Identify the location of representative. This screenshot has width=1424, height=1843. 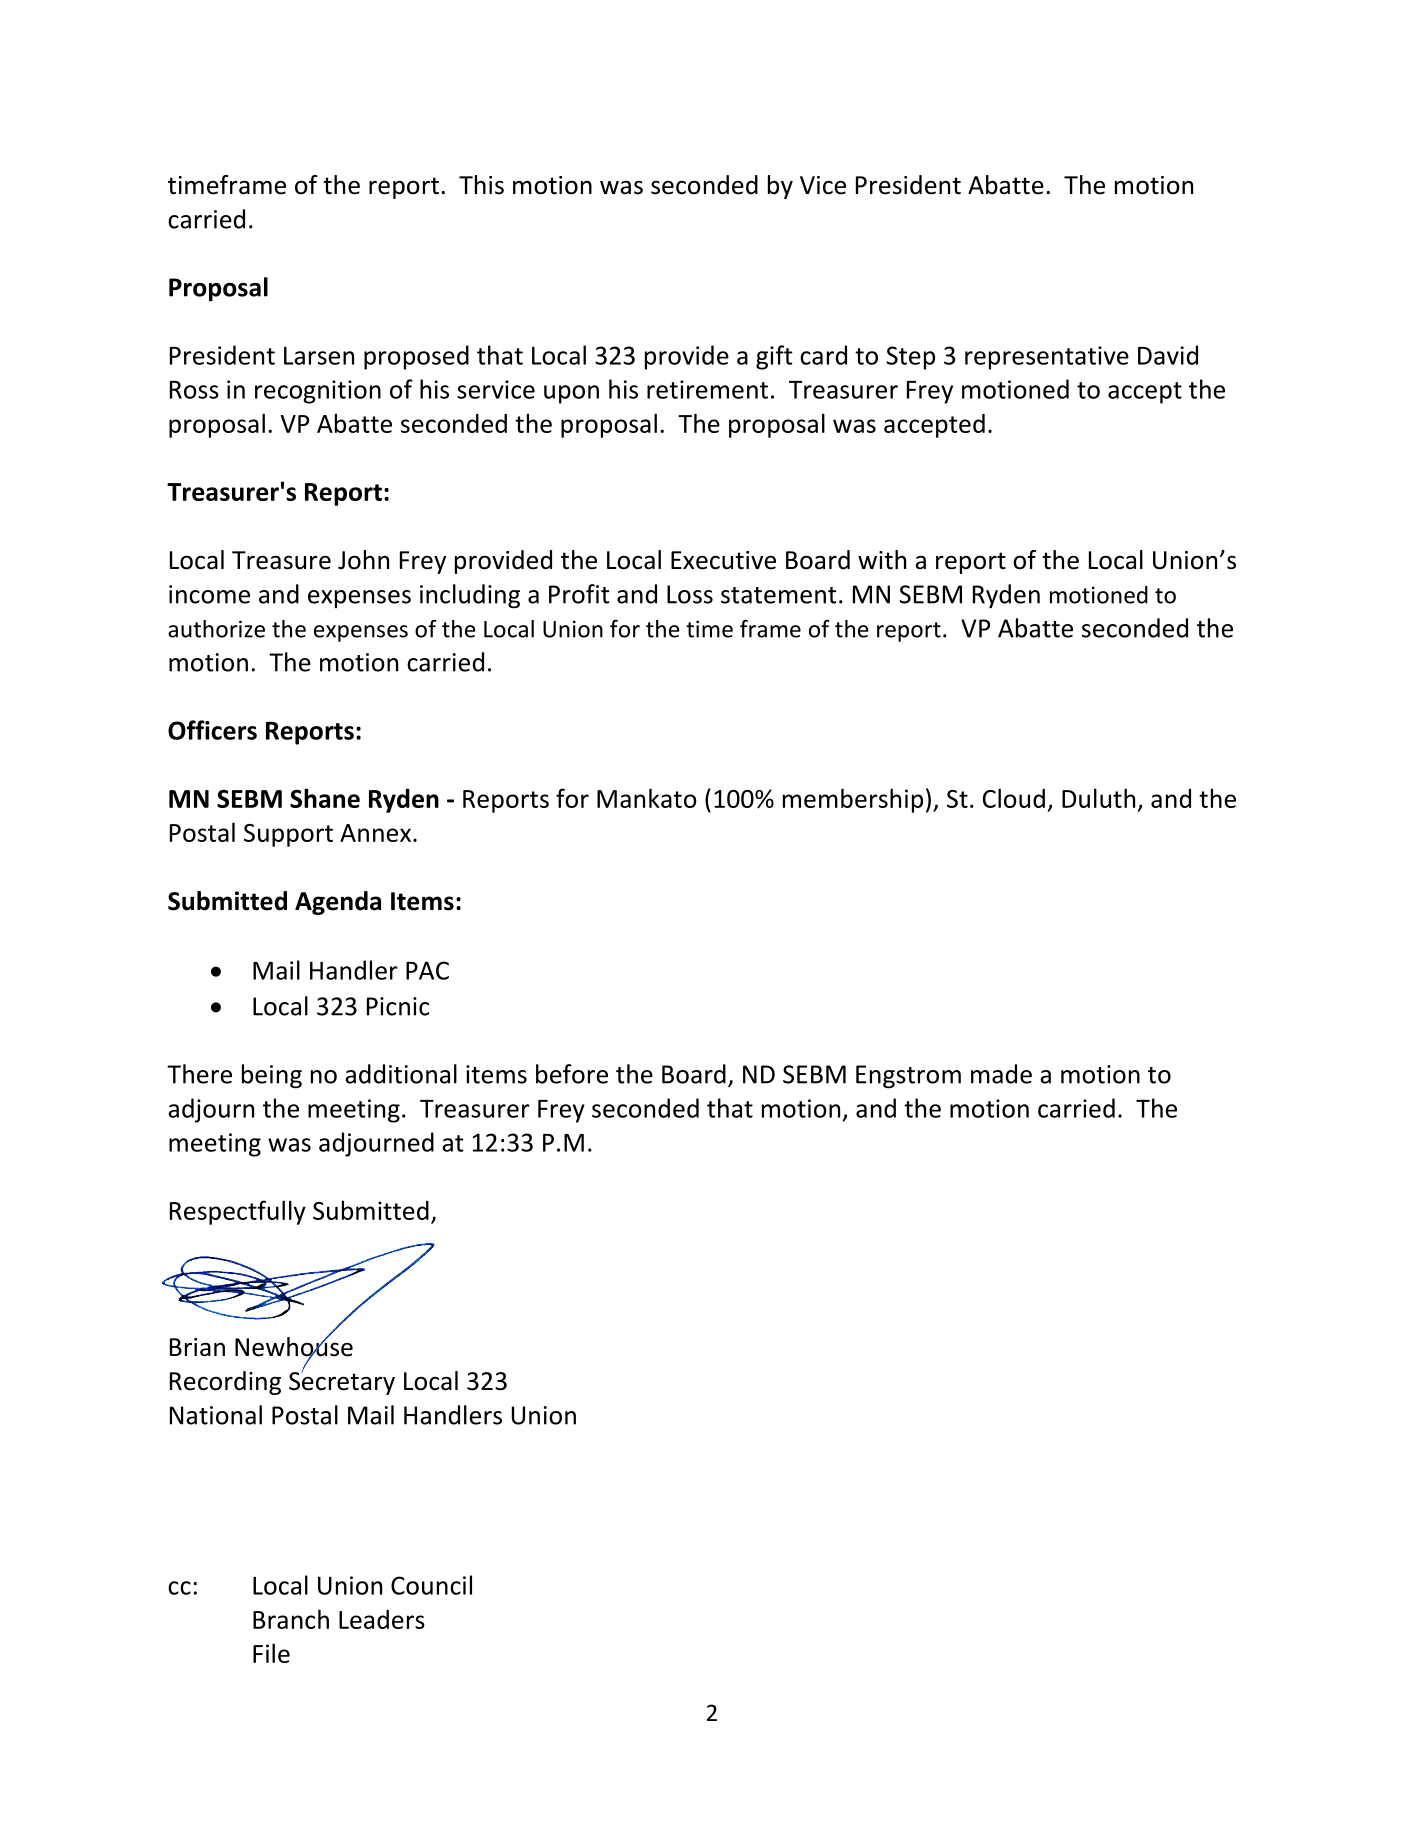
(1047, 358).
